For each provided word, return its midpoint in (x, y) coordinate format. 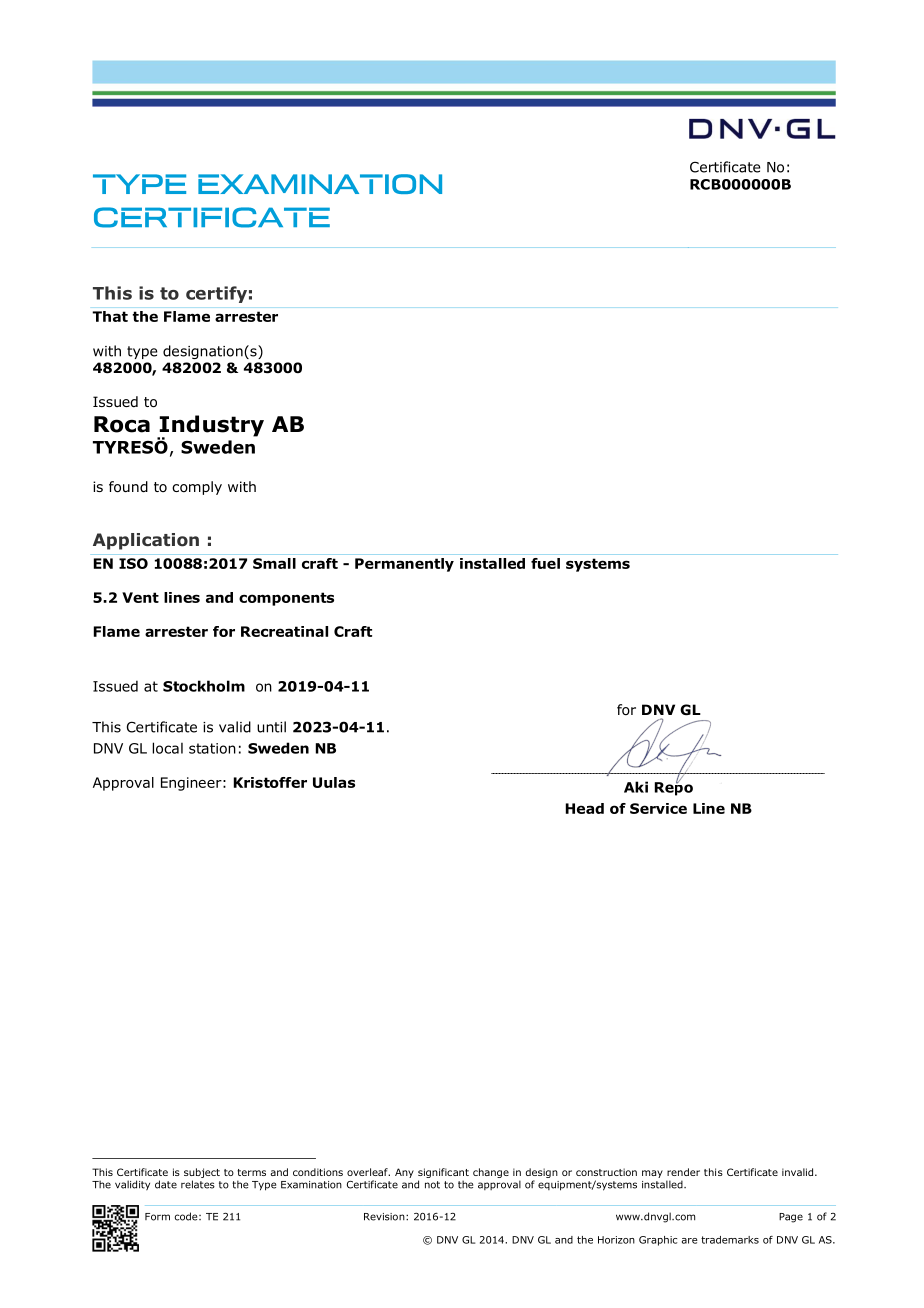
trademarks (730, 1240)
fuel (545, 563)
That (110, 316)
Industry (210, 427)
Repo (674, 788)
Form (157, 1217)
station (212, 748)
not (432, 1185)
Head (585, 808)
